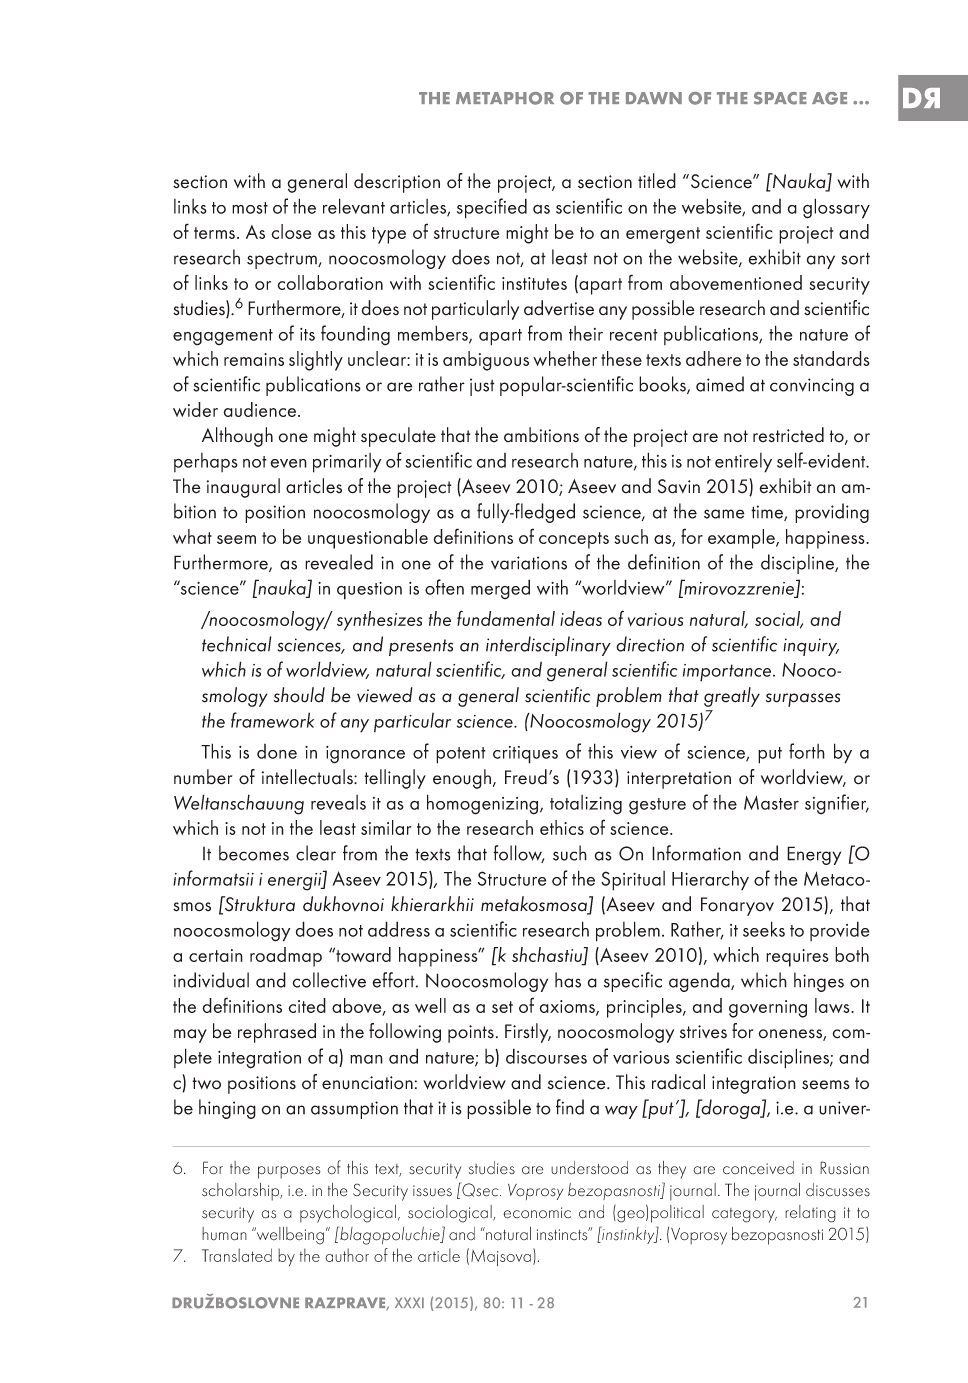  I want to click on just, so click(482, 387).
